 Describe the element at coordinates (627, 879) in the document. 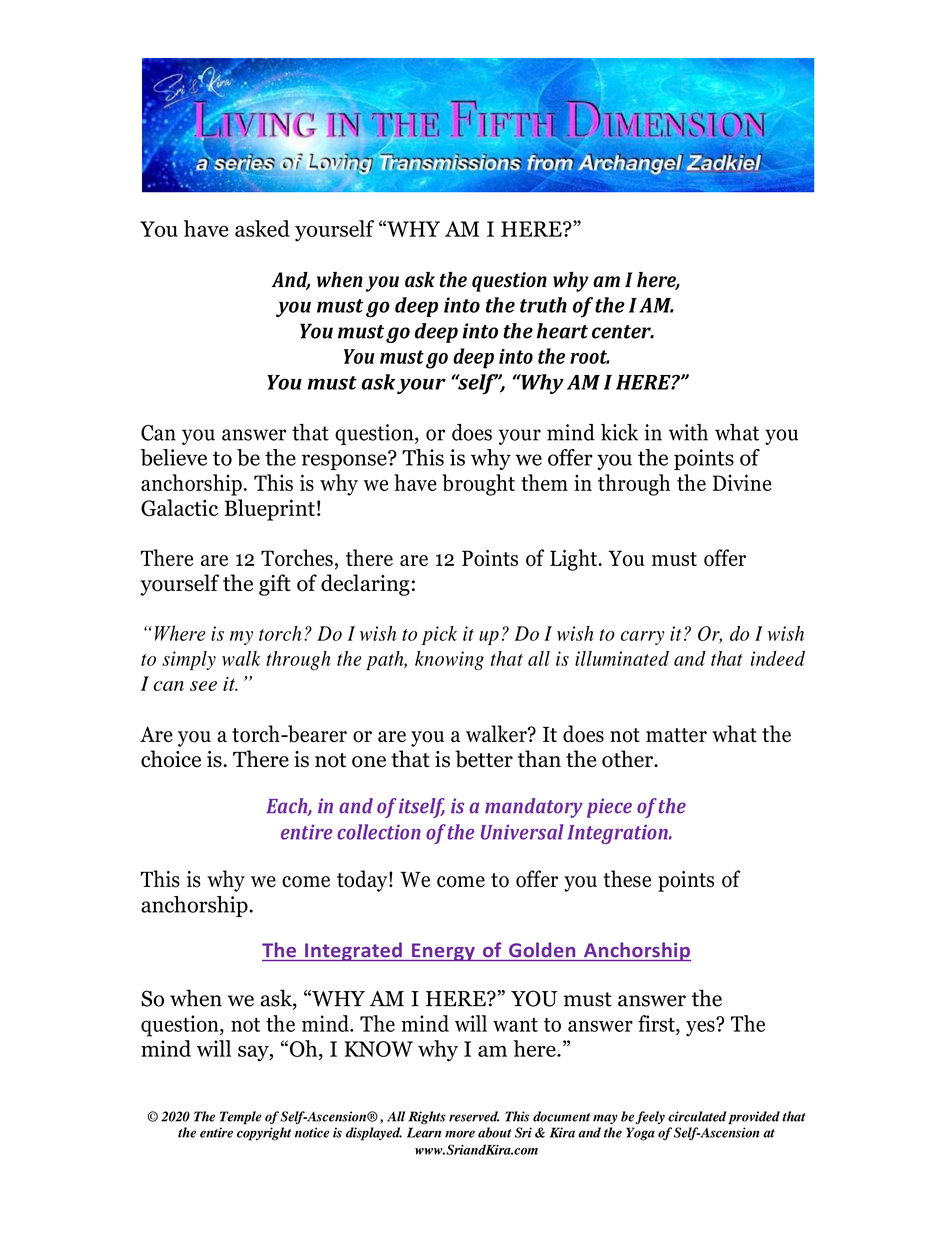

I see `these` at that location.
